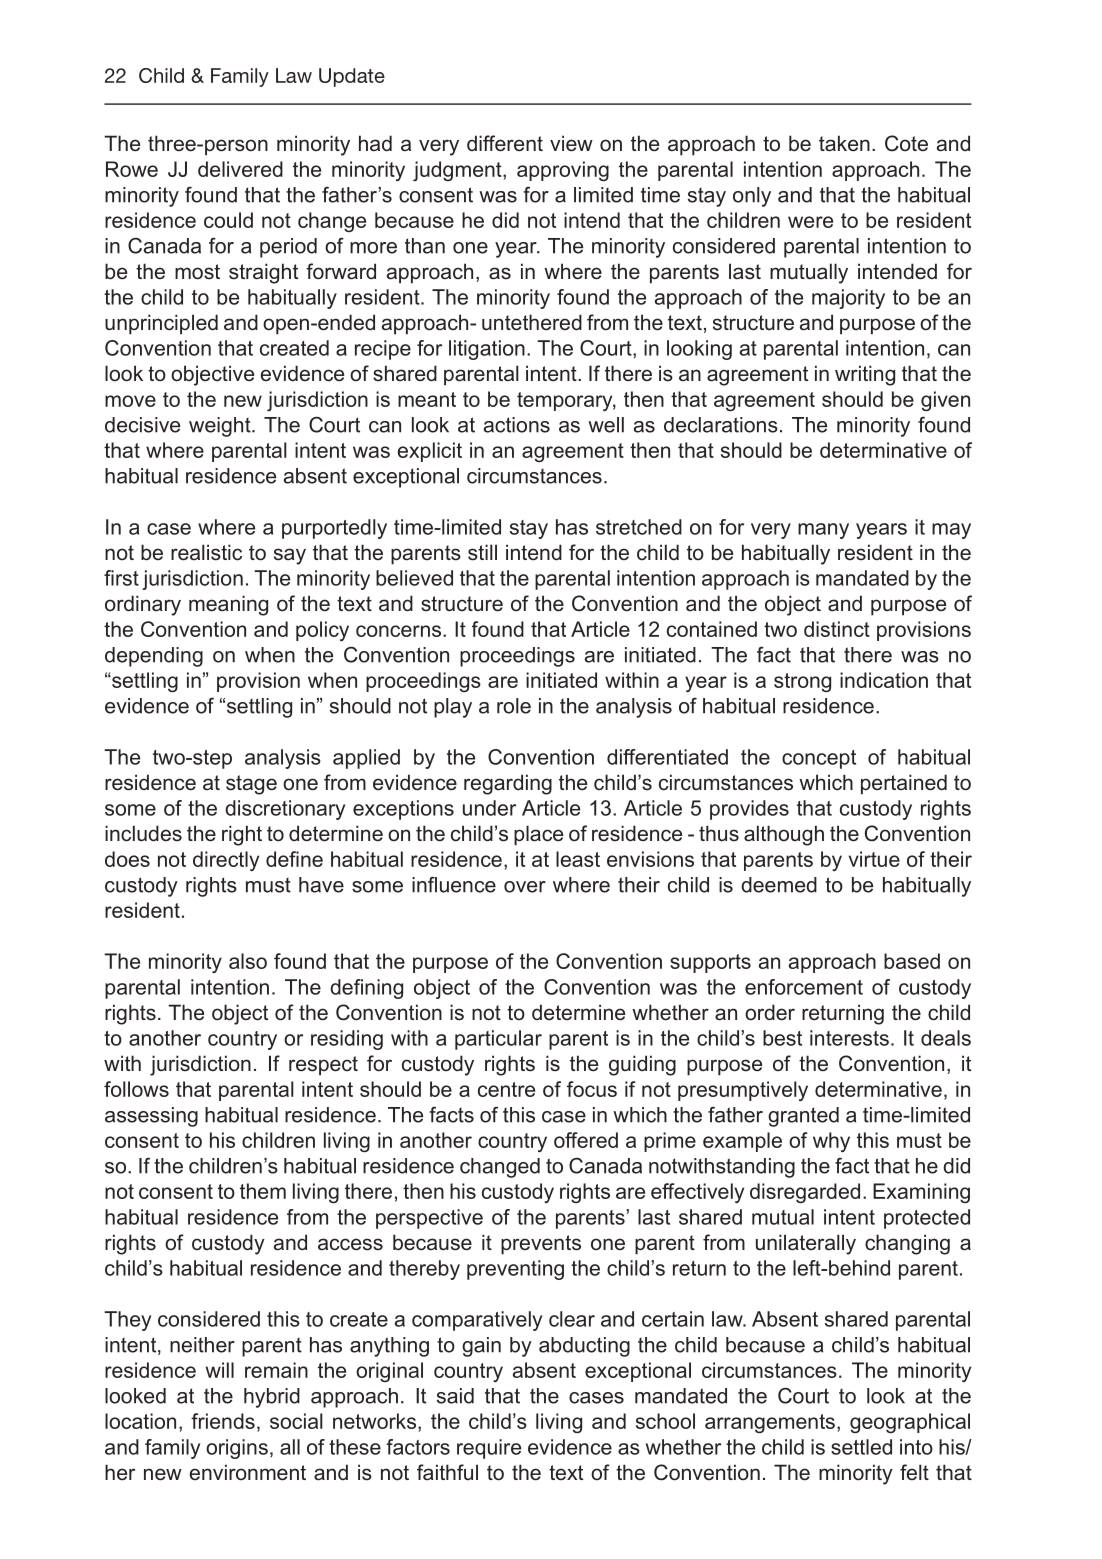 The height and width of the screenshot is (1559, 1102). I want to click on realistic, so click(206, 552).
